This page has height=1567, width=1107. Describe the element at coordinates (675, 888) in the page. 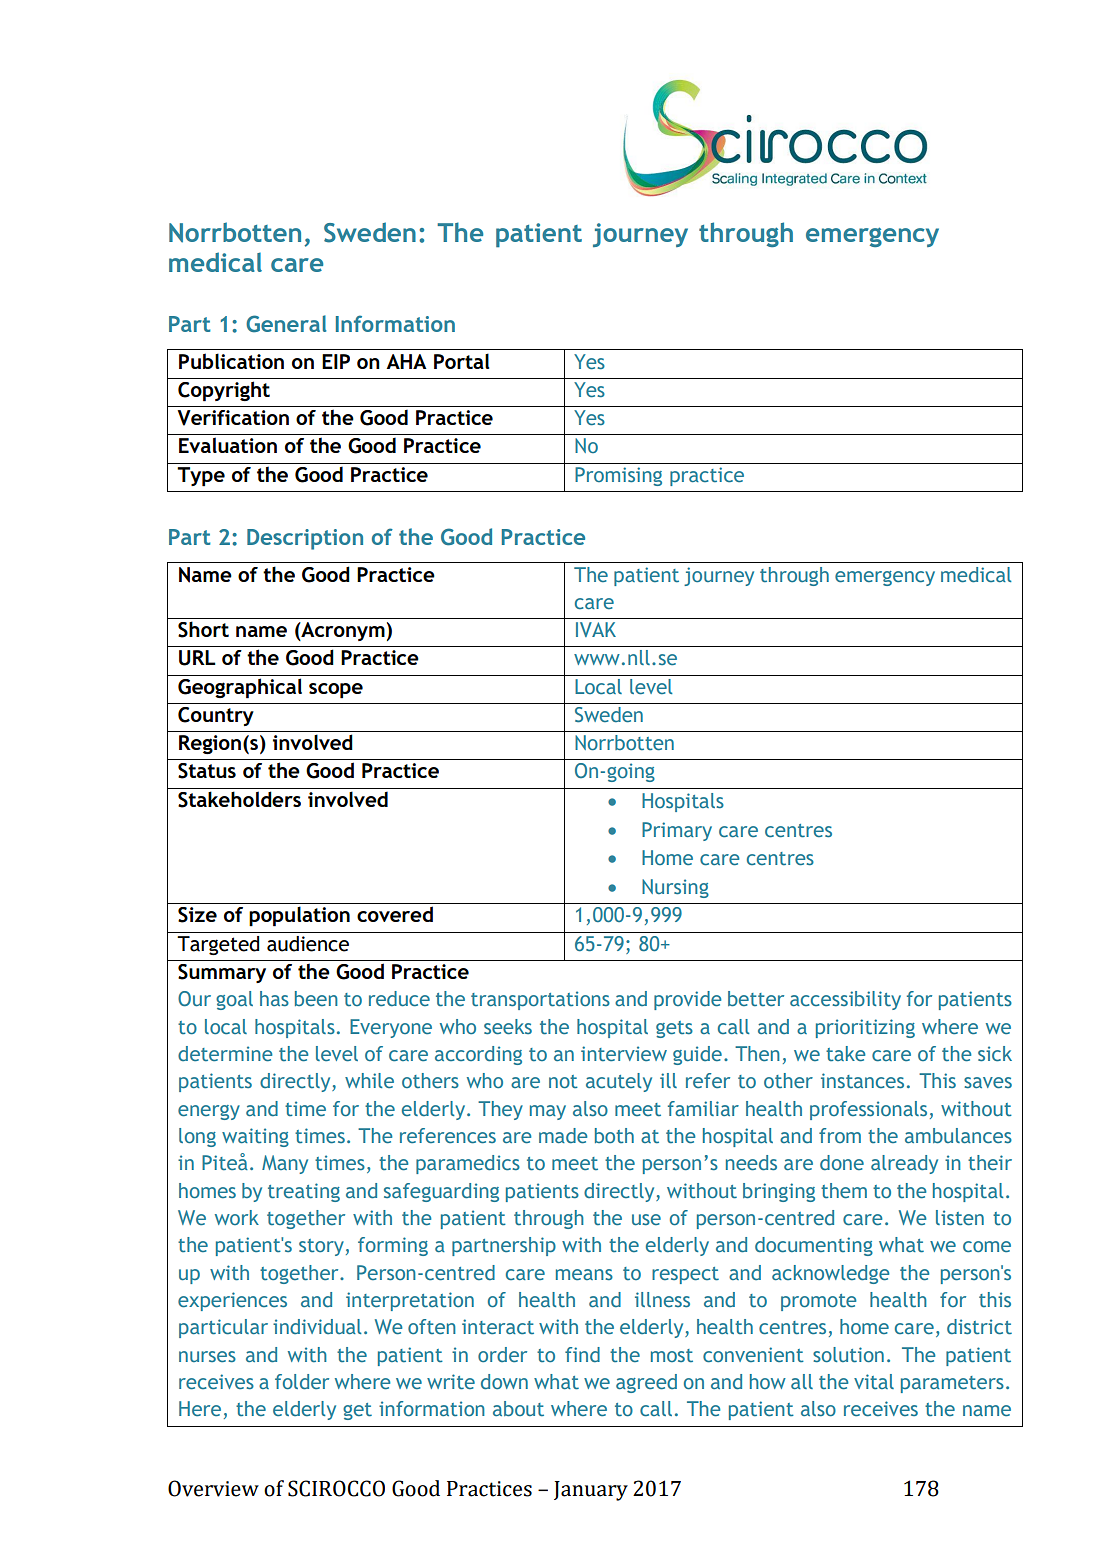

I see `Nursing` at that location.
